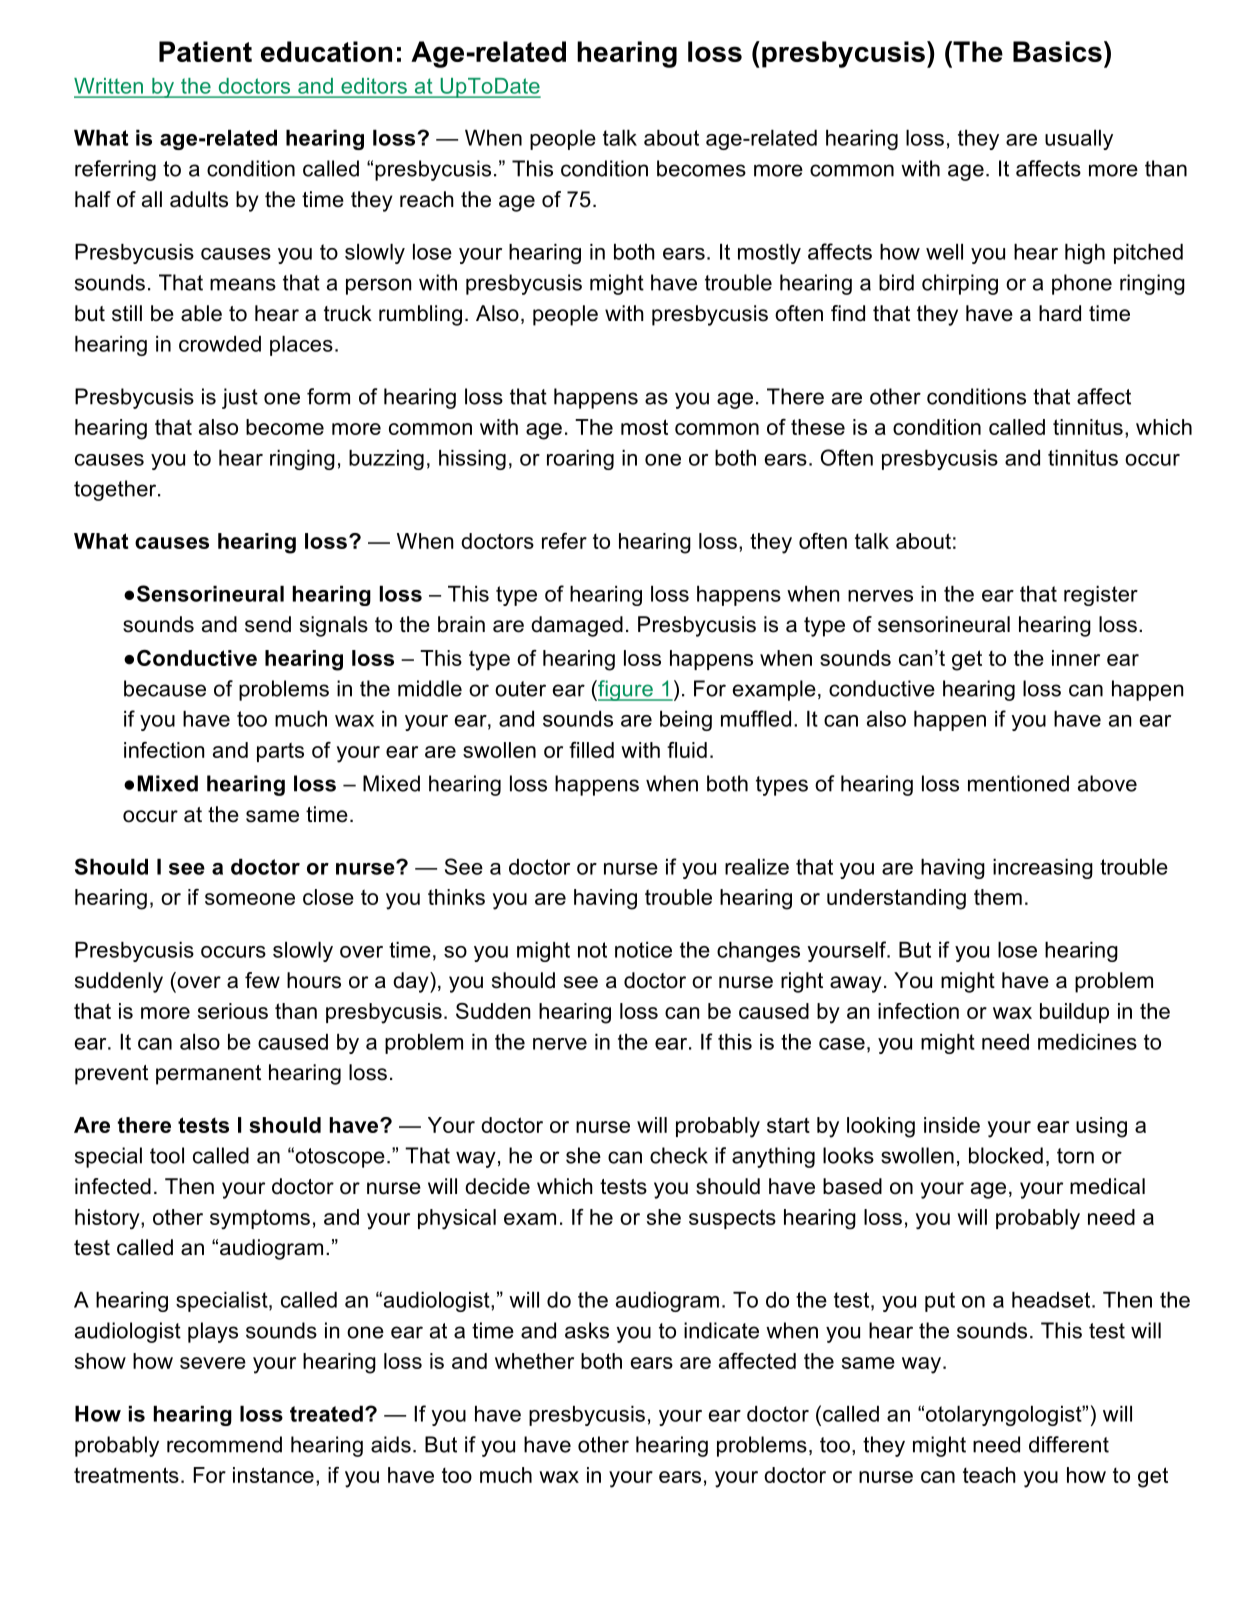 Image resolution: width=1242 pixels, height=1607 pixels. I want to click on recommend, so click(224, 1444).
